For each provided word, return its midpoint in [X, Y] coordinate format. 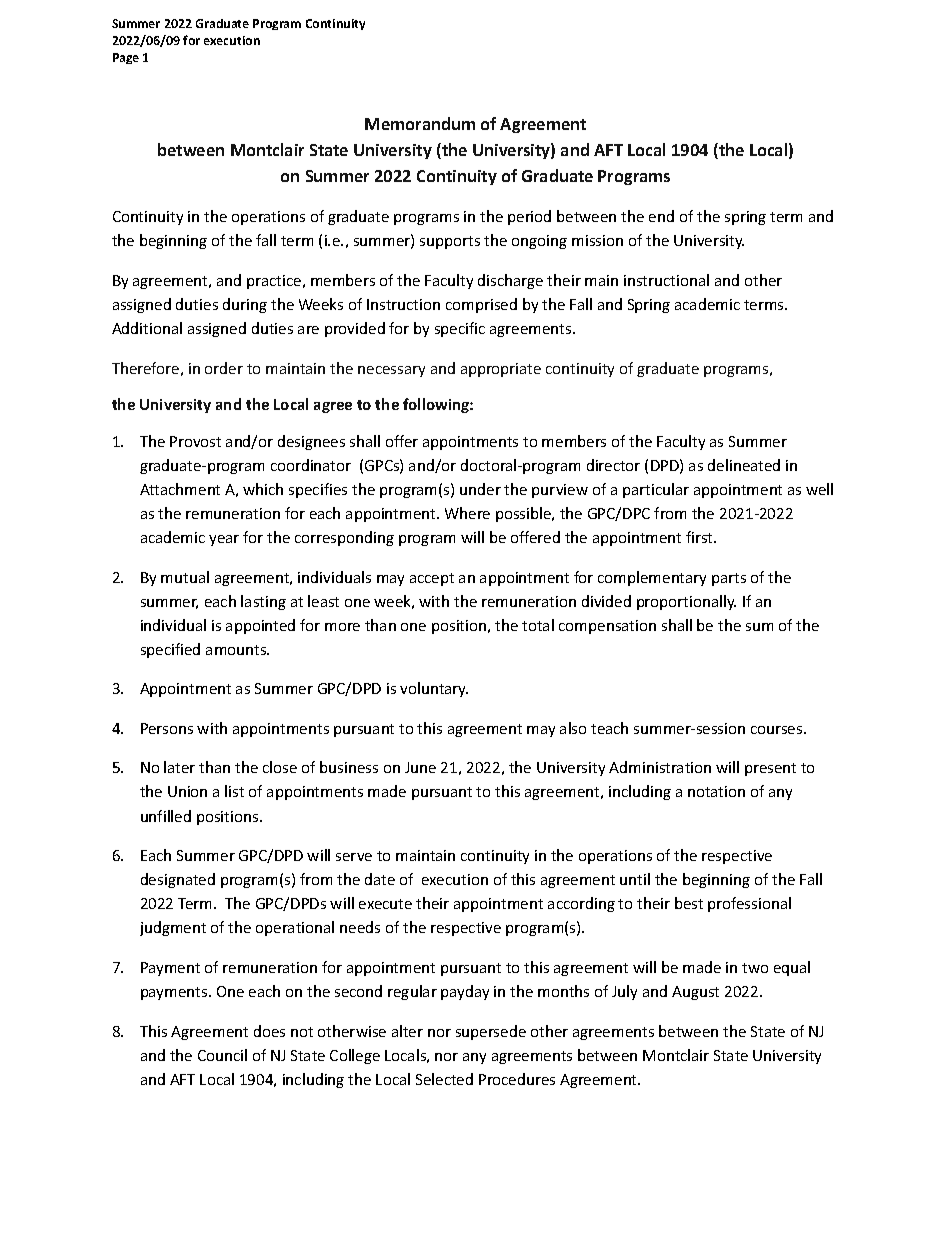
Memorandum [420, 123]
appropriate [501, 370]
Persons [167, 728]
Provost [195, 441]
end [661, 216]
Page [126, 58]
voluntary [434, 689]
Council [222, 1055]
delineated [744, 465]
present [770, 769]
